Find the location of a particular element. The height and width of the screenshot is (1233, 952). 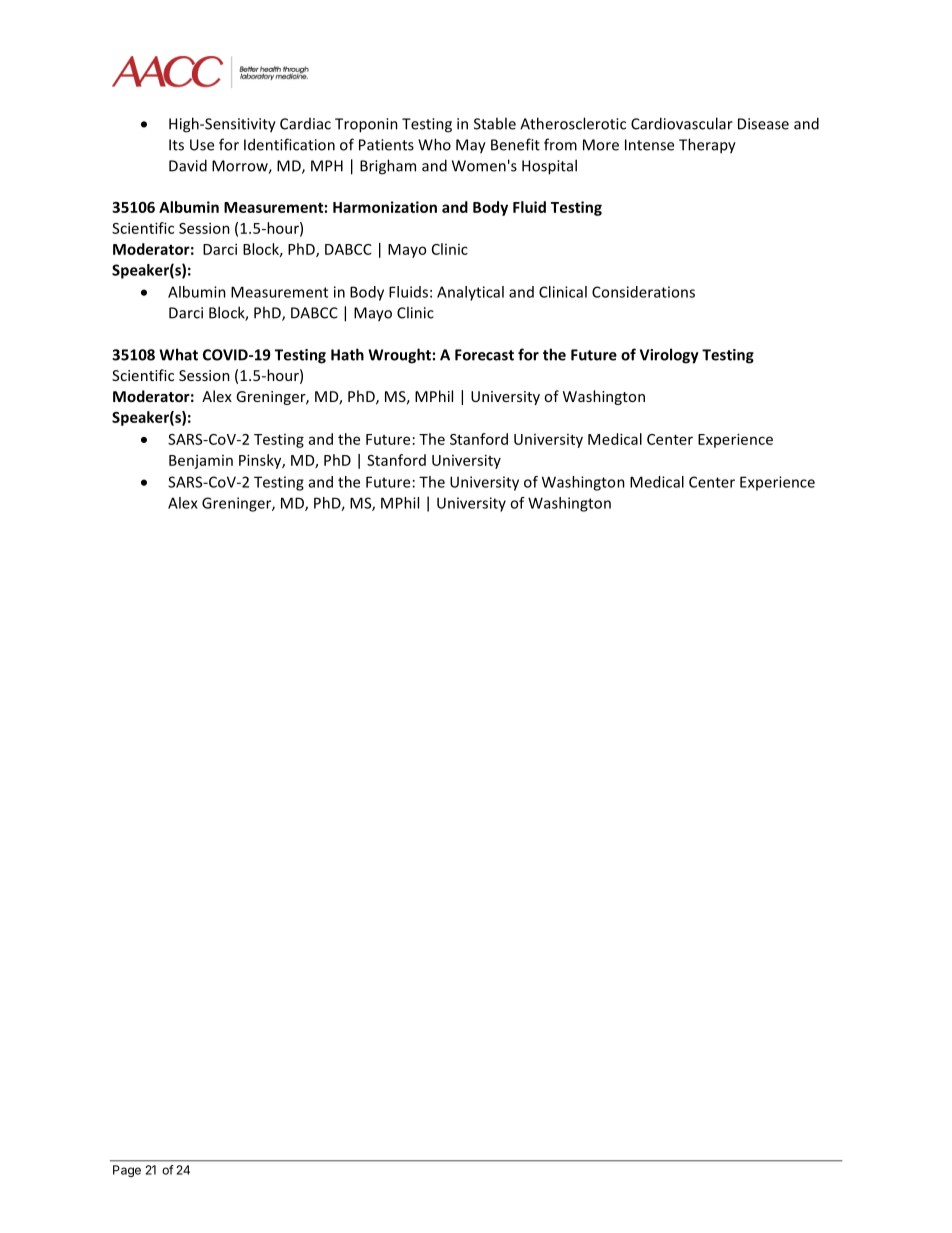

Intense is located at coordinates (649, 145).
